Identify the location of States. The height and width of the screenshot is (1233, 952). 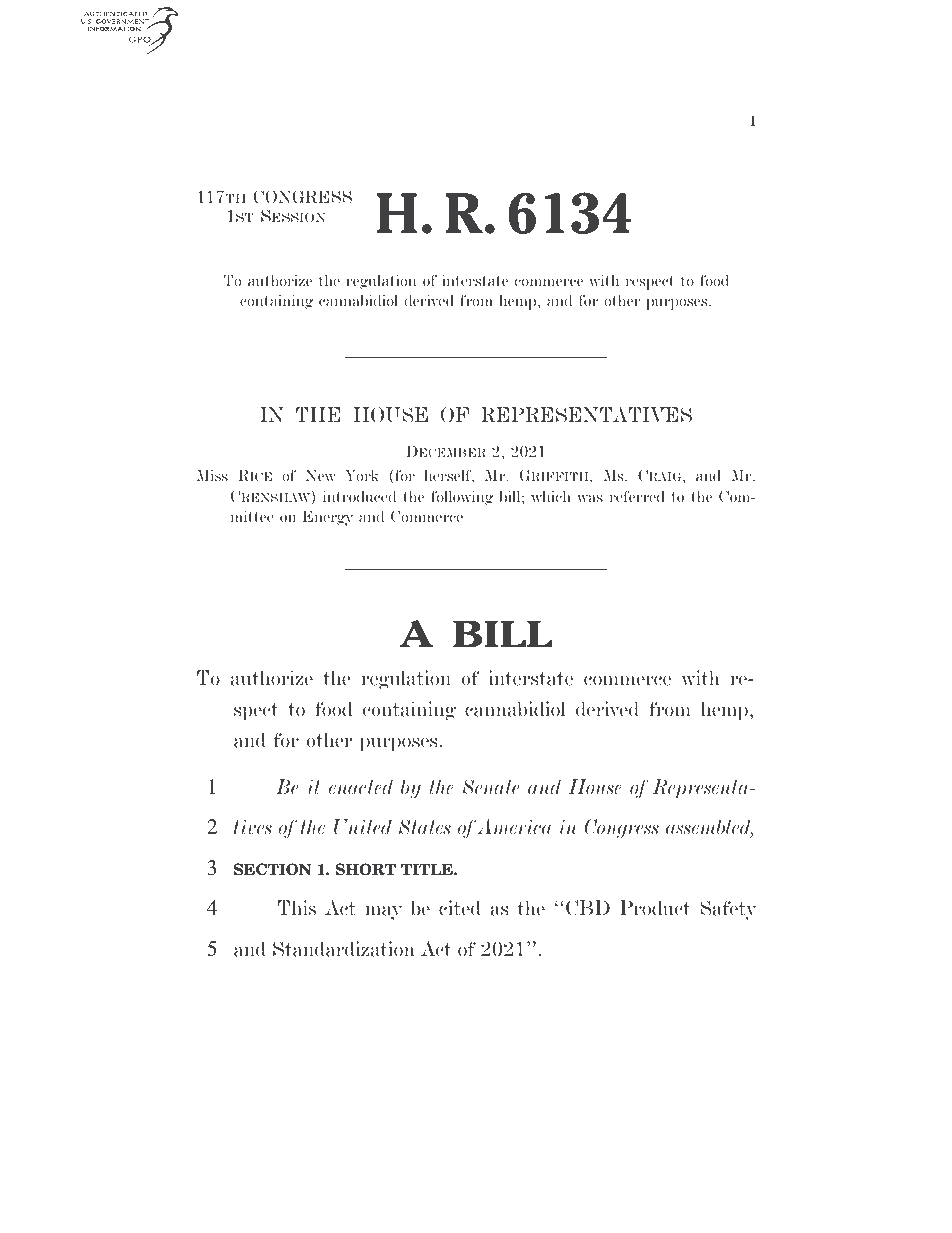
(425, 827).
